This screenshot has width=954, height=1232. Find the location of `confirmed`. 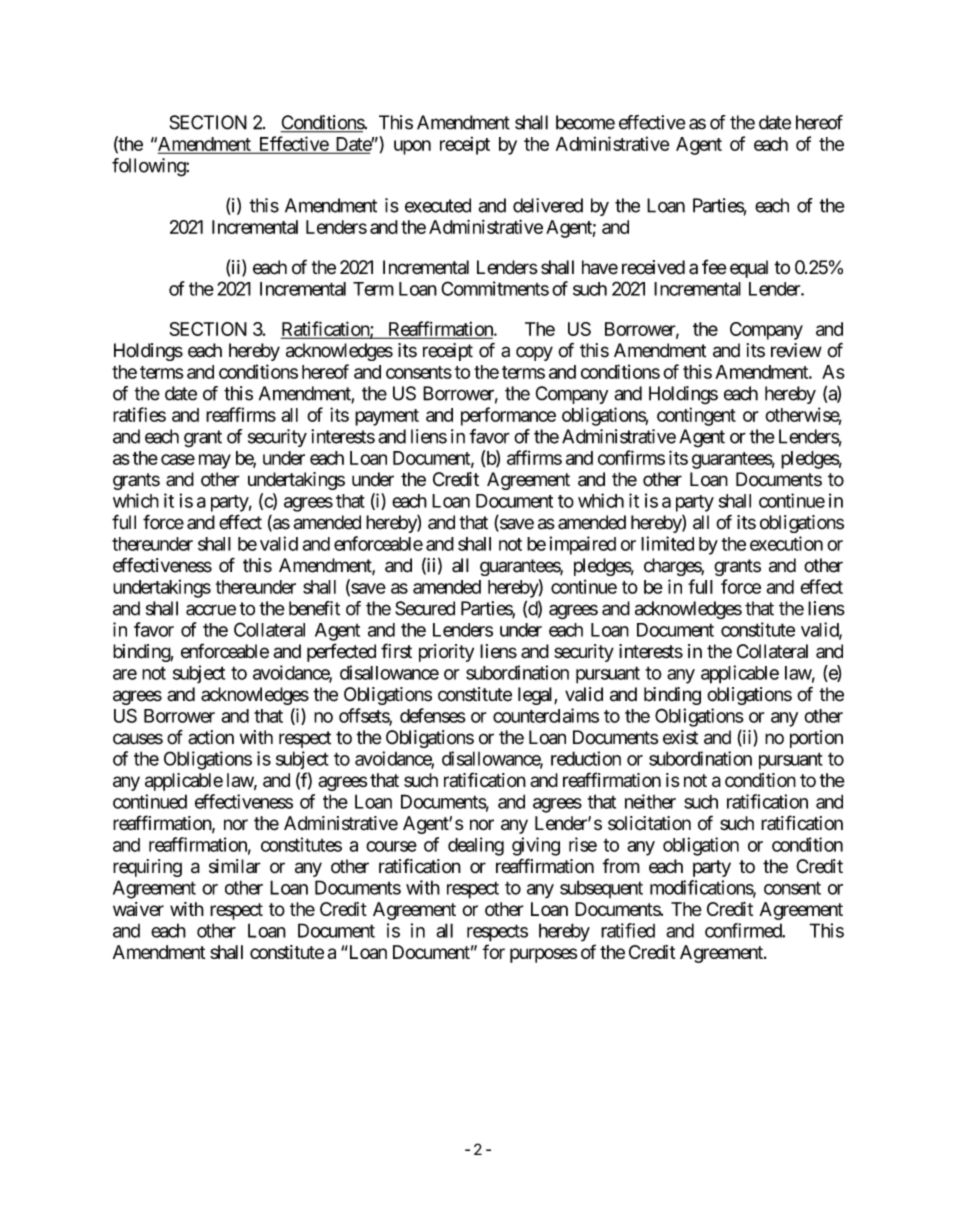

confirmed is located at coordinates (744, 930).
